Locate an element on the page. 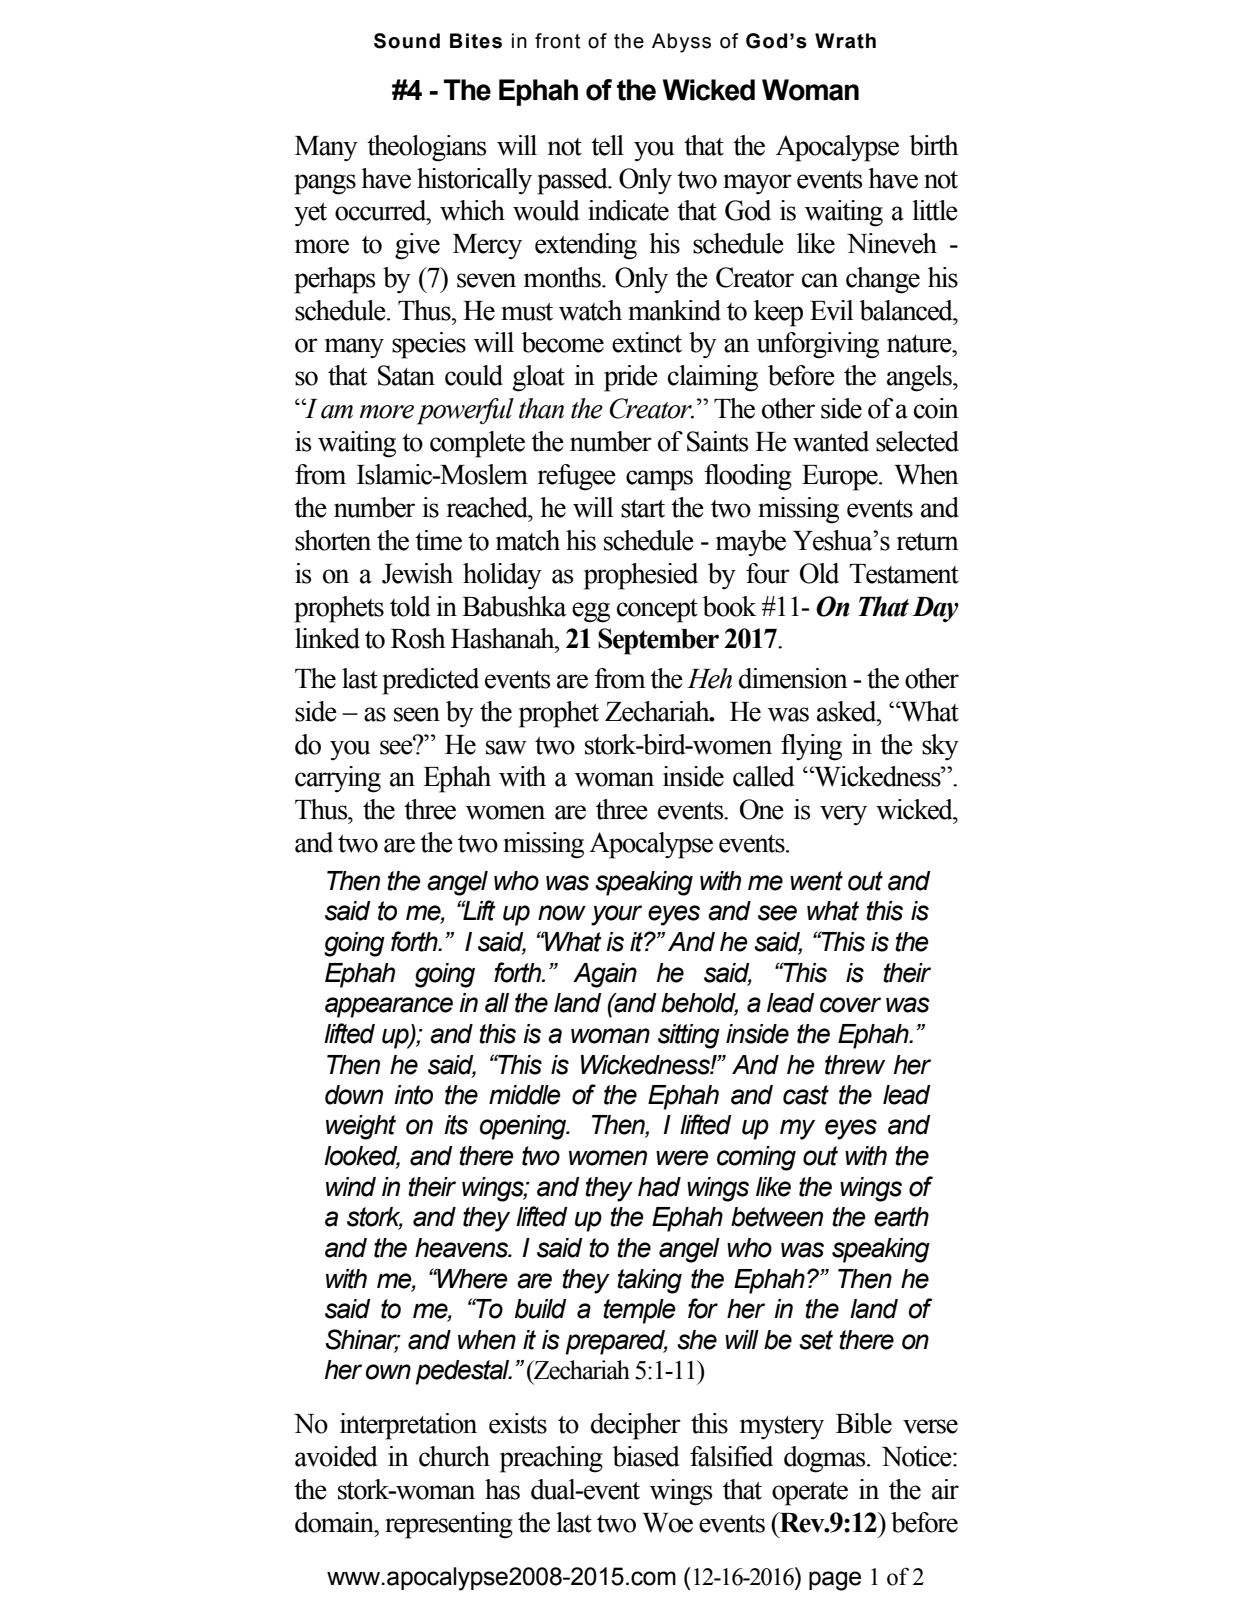 The image size is (1252, 1620). prophesied is located at coordinates (641, 576).
